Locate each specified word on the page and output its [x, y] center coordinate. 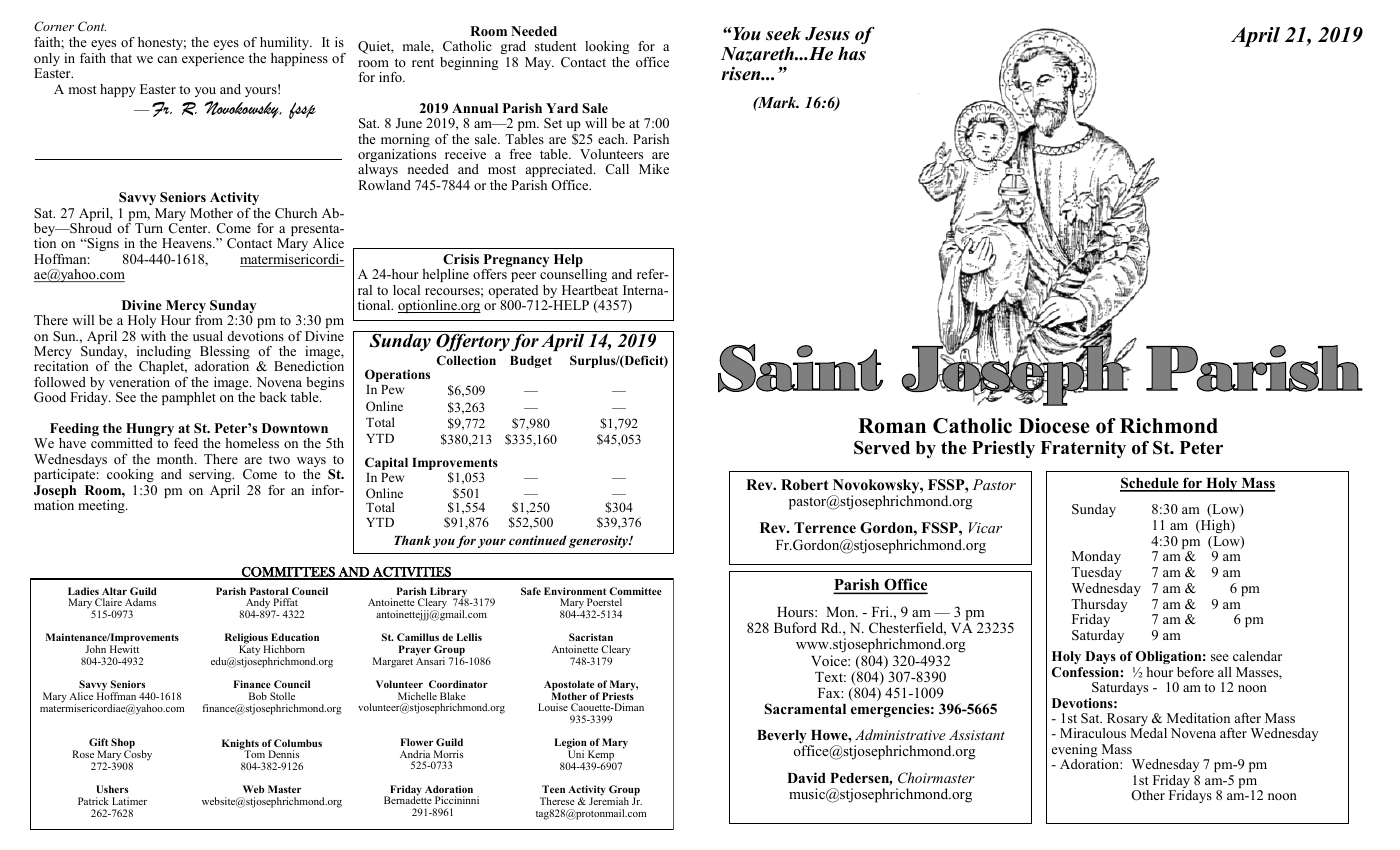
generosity [599, 541]
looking [607, 47]
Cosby [137, 756]
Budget [531, 362]
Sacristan [591, 637]
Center [189, 228]
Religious [247, 640]
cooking [131, 477]
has [852, 54]
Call [617, 169]
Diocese [1054, 426]
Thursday [1099, 607]
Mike [654, 169]
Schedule [1150, 484]
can [167, 59]
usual [208, 336]
